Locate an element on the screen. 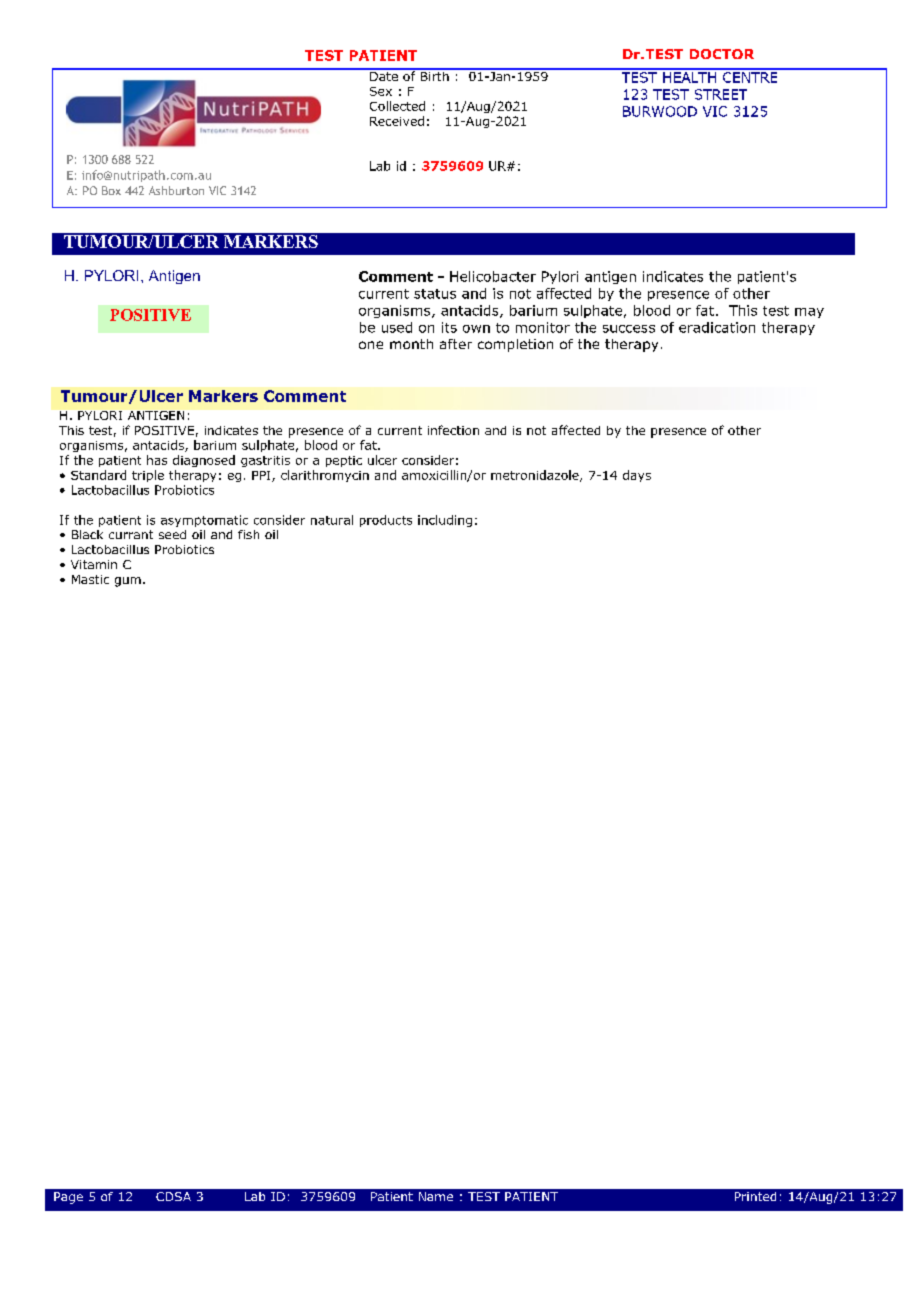  including is located at coordinates (445, 521).
